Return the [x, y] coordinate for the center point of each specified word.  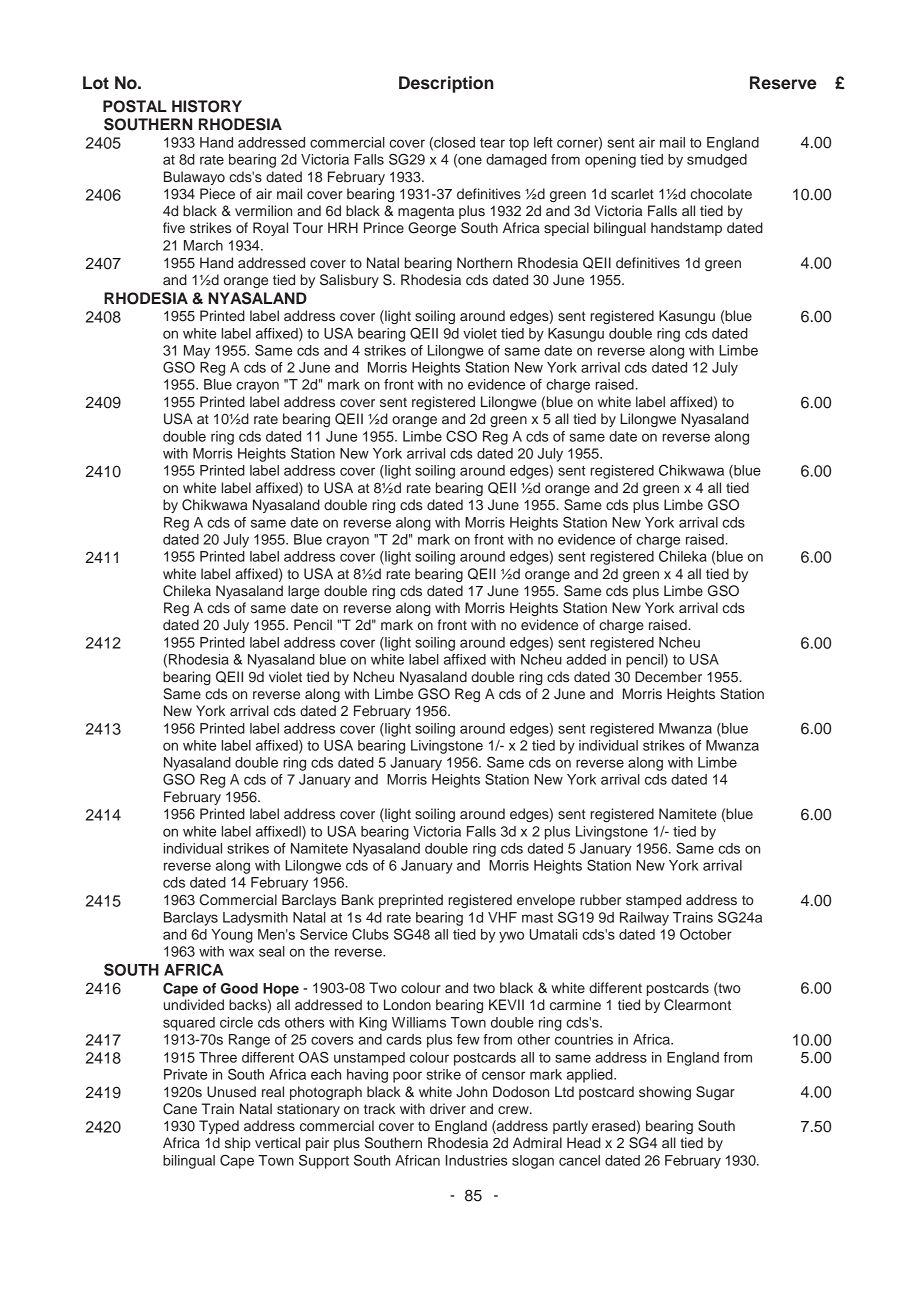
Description [446, 84]
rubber [600, 899]
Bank [358, 899]
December [668, 676]
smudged [717, 161]
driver [448, 1108]
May [197, 352]
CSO [461, 436]
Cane [180, 1109]
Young [232, 936]
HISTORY [207, 106]
